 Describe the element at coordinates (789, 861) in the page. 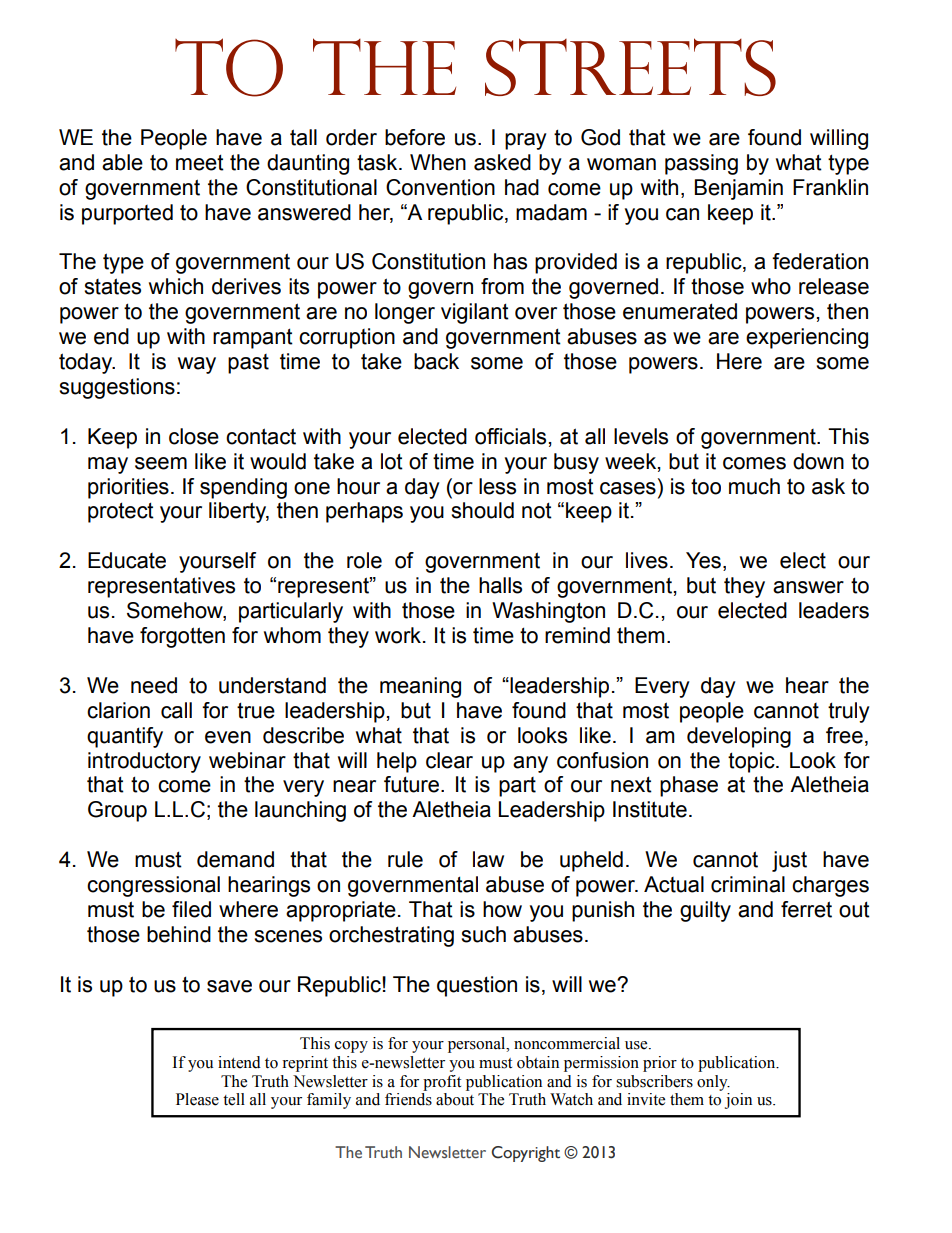

I see `just` at that location.
